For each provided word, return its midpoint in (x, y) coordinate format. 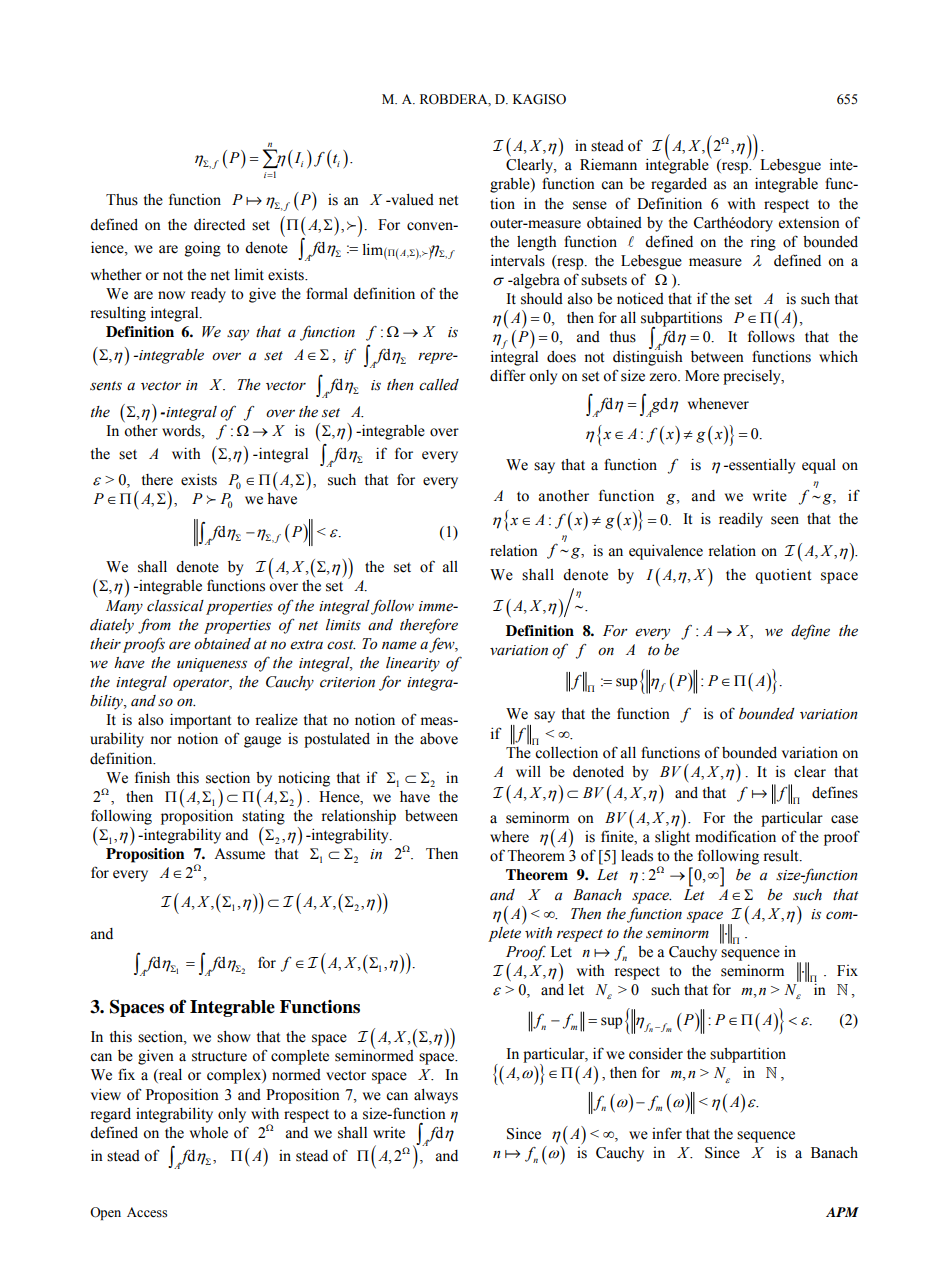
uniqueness (212, 665)
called (439, 385)
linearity (413, 664)
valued (411, 200)
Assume (239, 854)
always (436, 1096)
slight (672, 838)
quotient (783, 576)
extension (809, 222)
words (182, 431)
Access (147, 1212)
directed (219, 225)
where (509, 837)
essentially (761, 466)
